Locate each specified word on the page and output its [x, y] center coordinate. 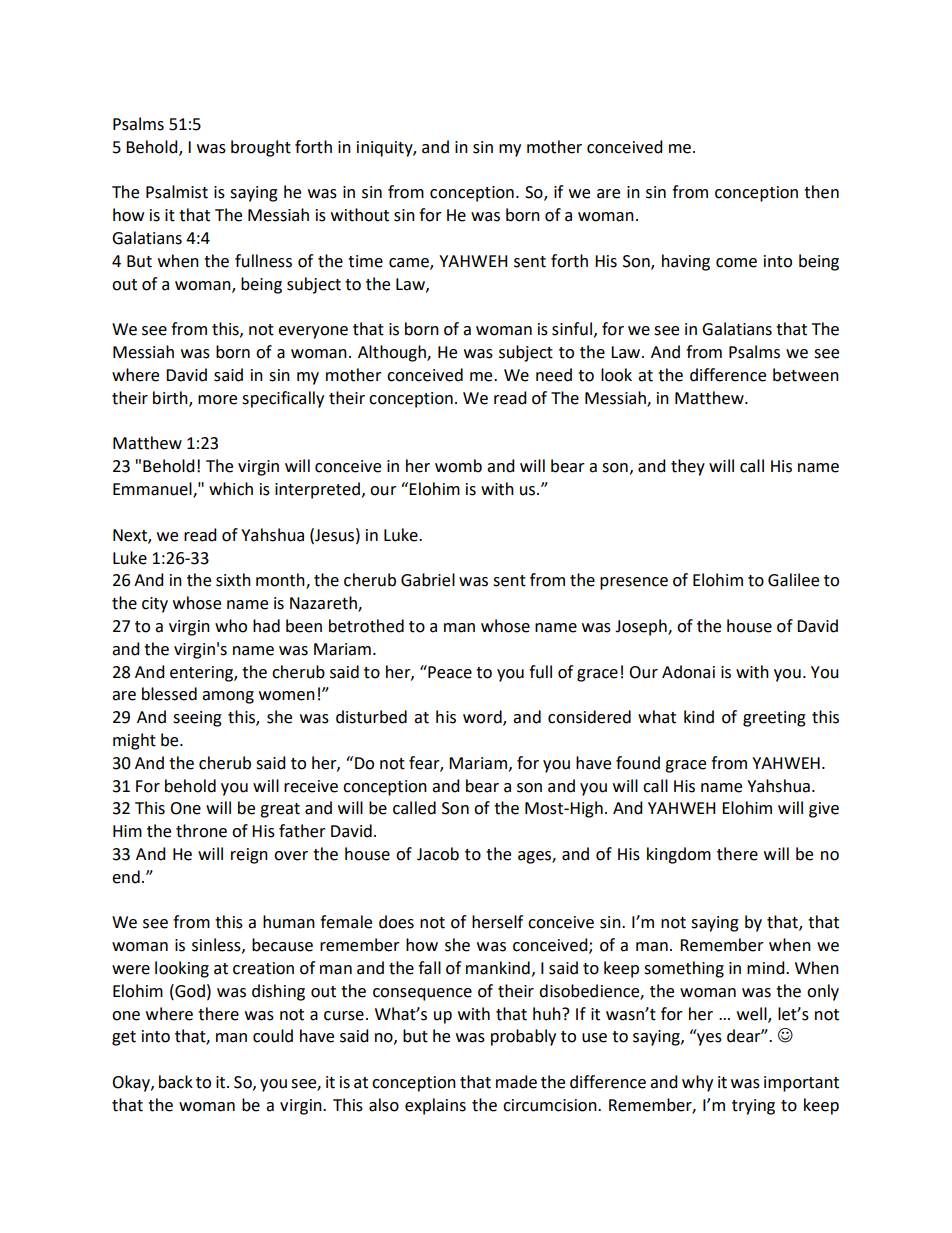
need [554, 375]
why [697, 1083]
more [217, 400]
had [266, 626]
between [806, 375]
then [821, 192]
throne [201, 831]
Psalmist [177, 192]
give [824, 810]
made [516, 1082]
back [176, 1082]
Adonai [688, 672]
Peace [449, 672]
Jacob [438, 854]
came [410, 263]
